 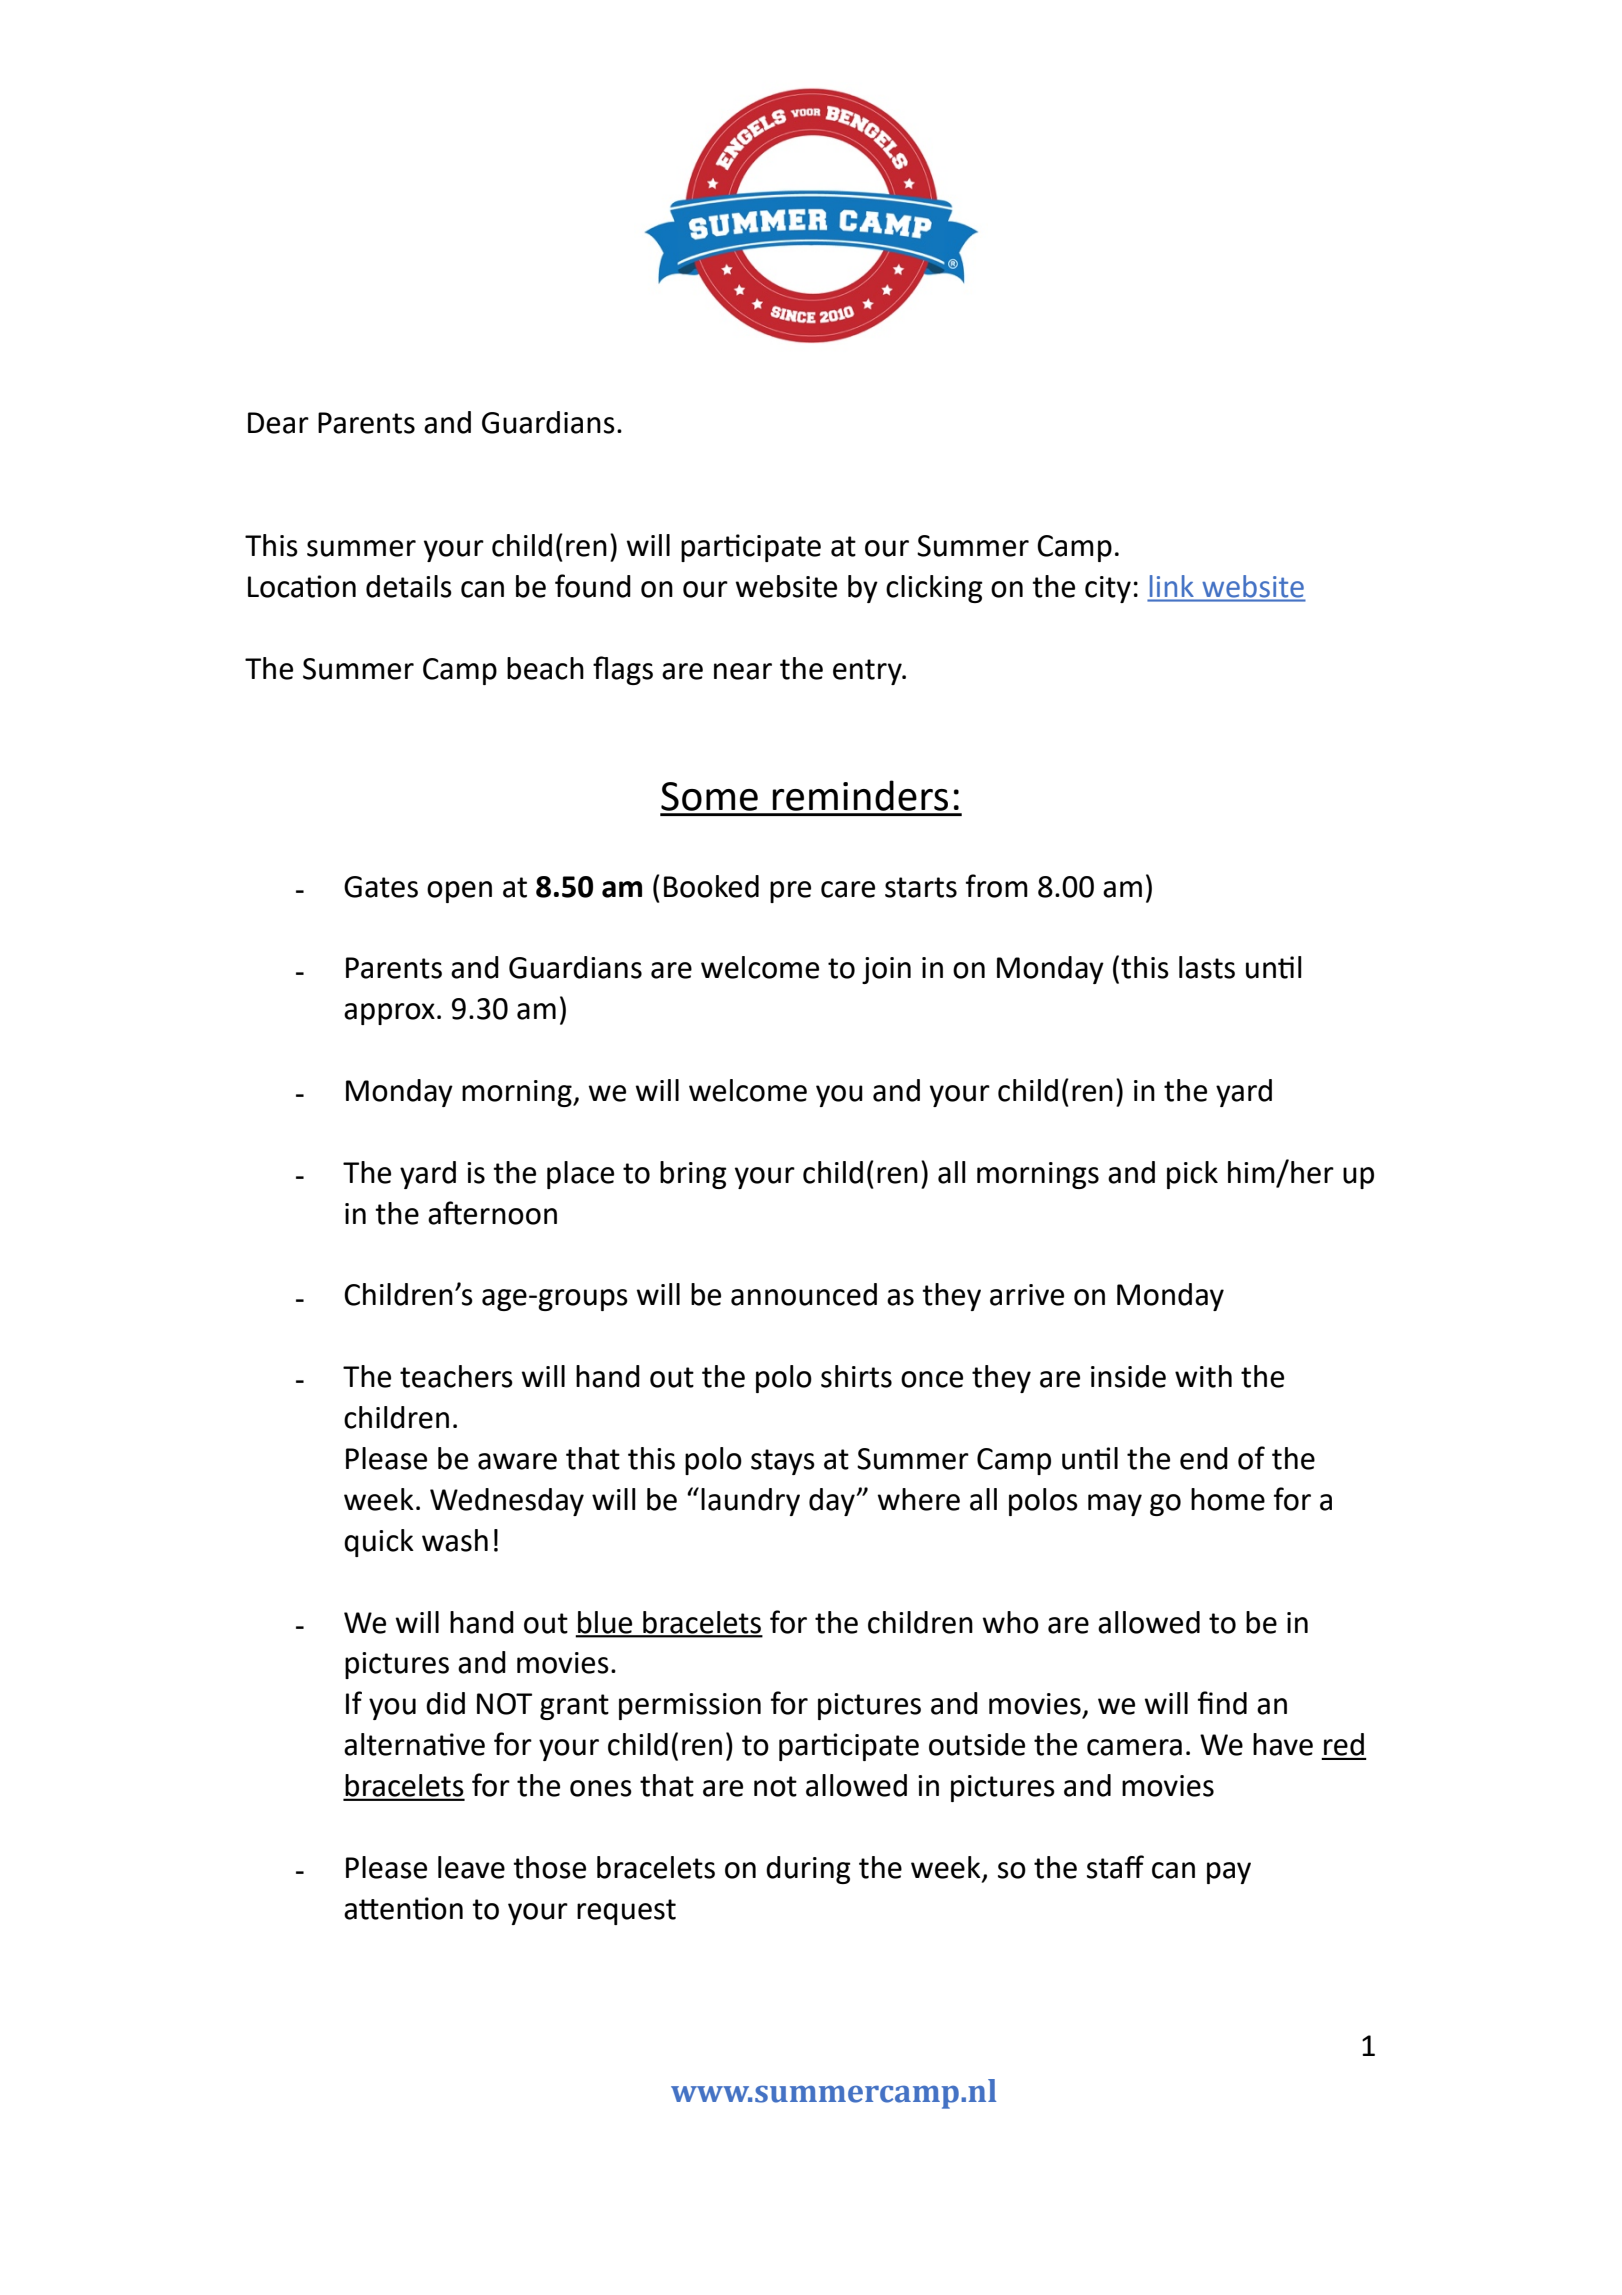 I want to click on may, so click(x=1115, y=1505).
